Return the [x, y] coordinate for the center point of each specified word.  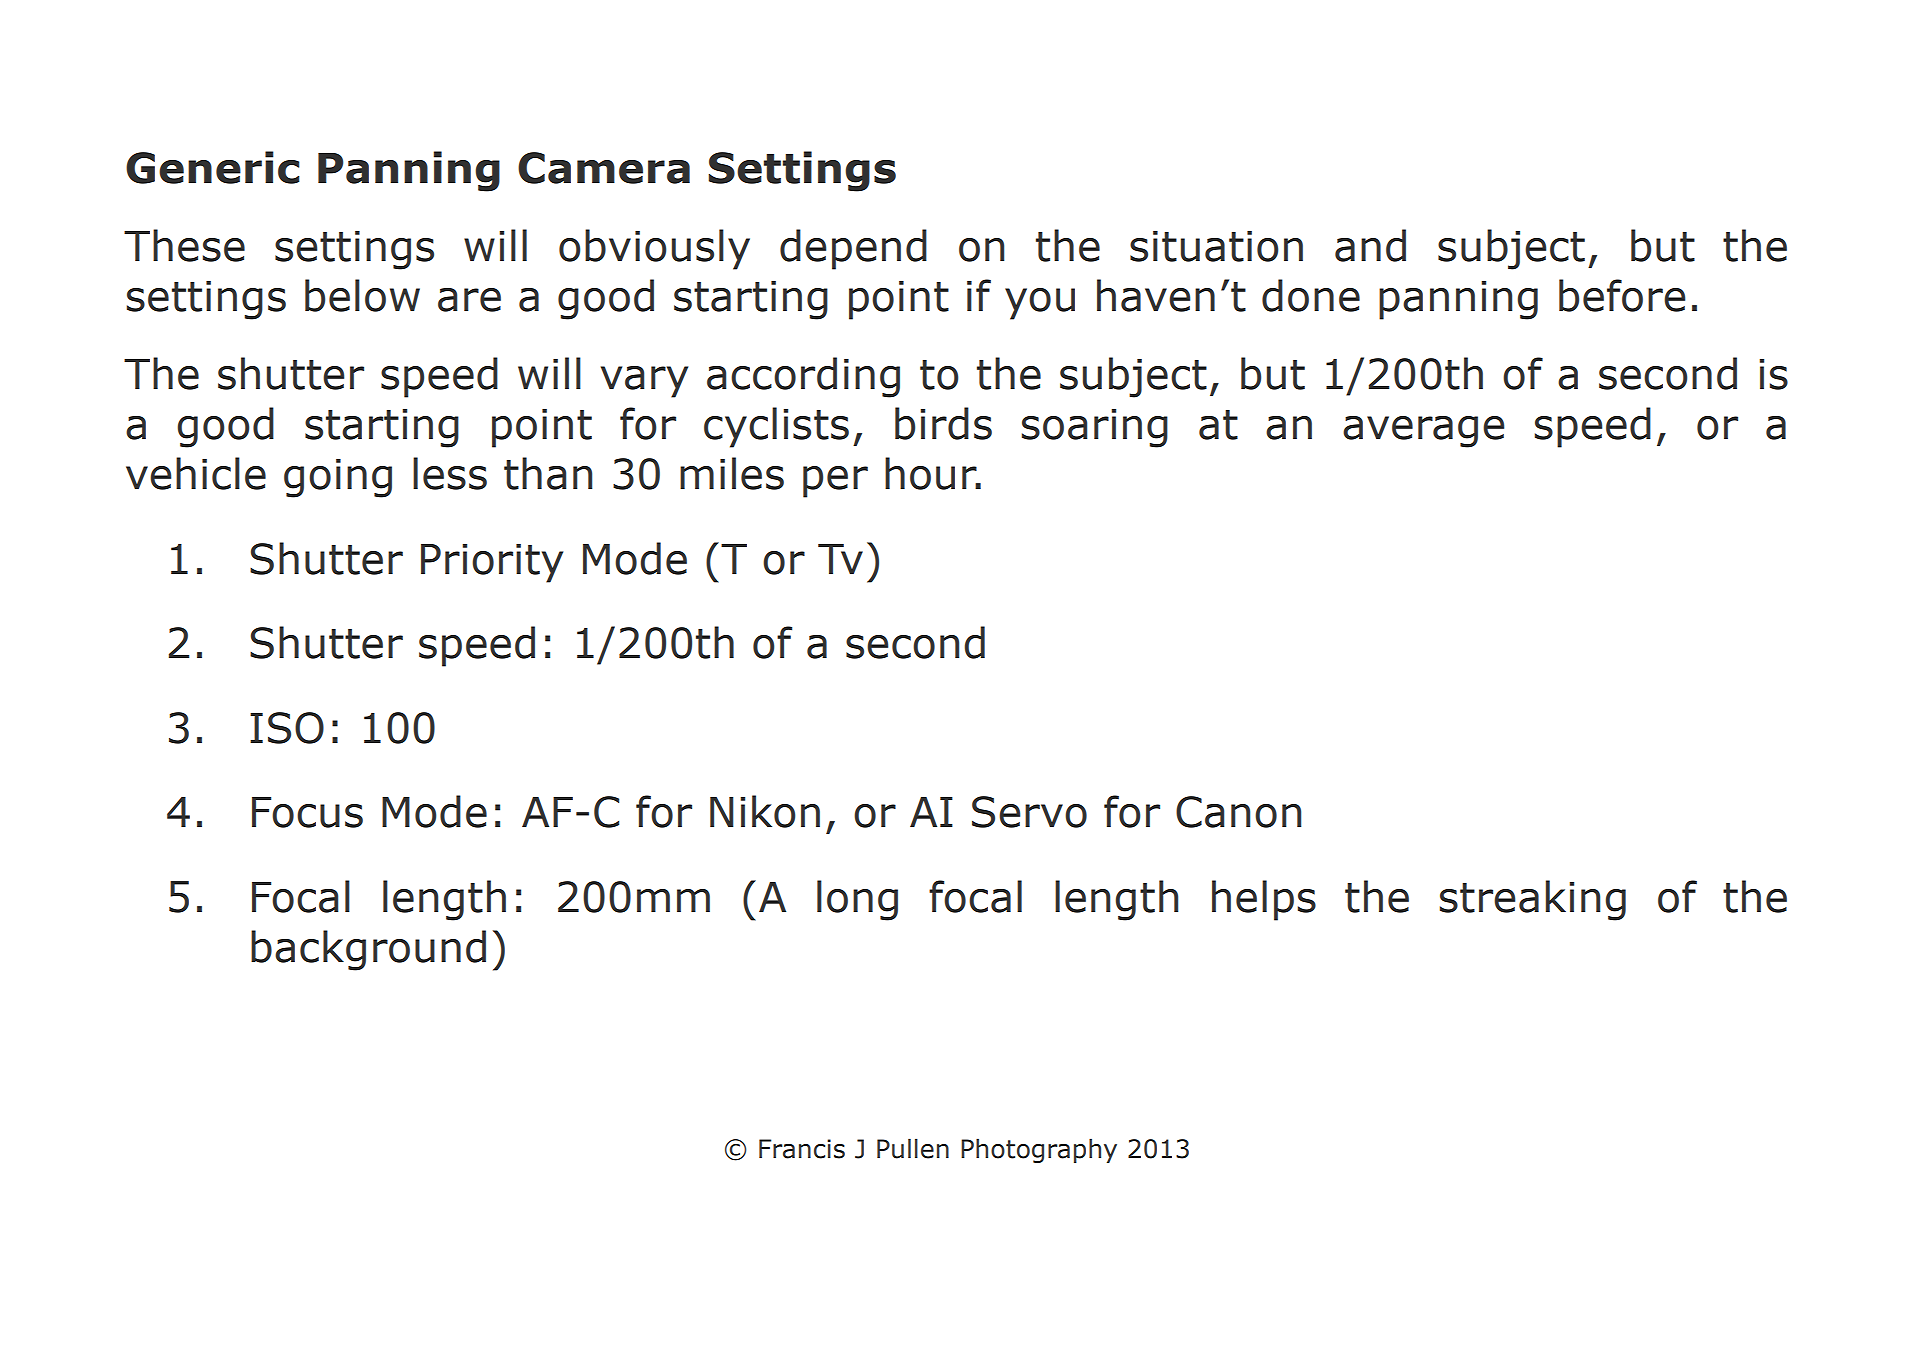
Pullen [913, 1148]
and [1370, 245]
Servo [1029, 812]
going [338, 478]
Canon [1238, 812]
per [835, 482]
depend [853, 249]
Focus [307, 812]
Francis [802, 1149]
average [1424, 432]
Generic [213, 167]
